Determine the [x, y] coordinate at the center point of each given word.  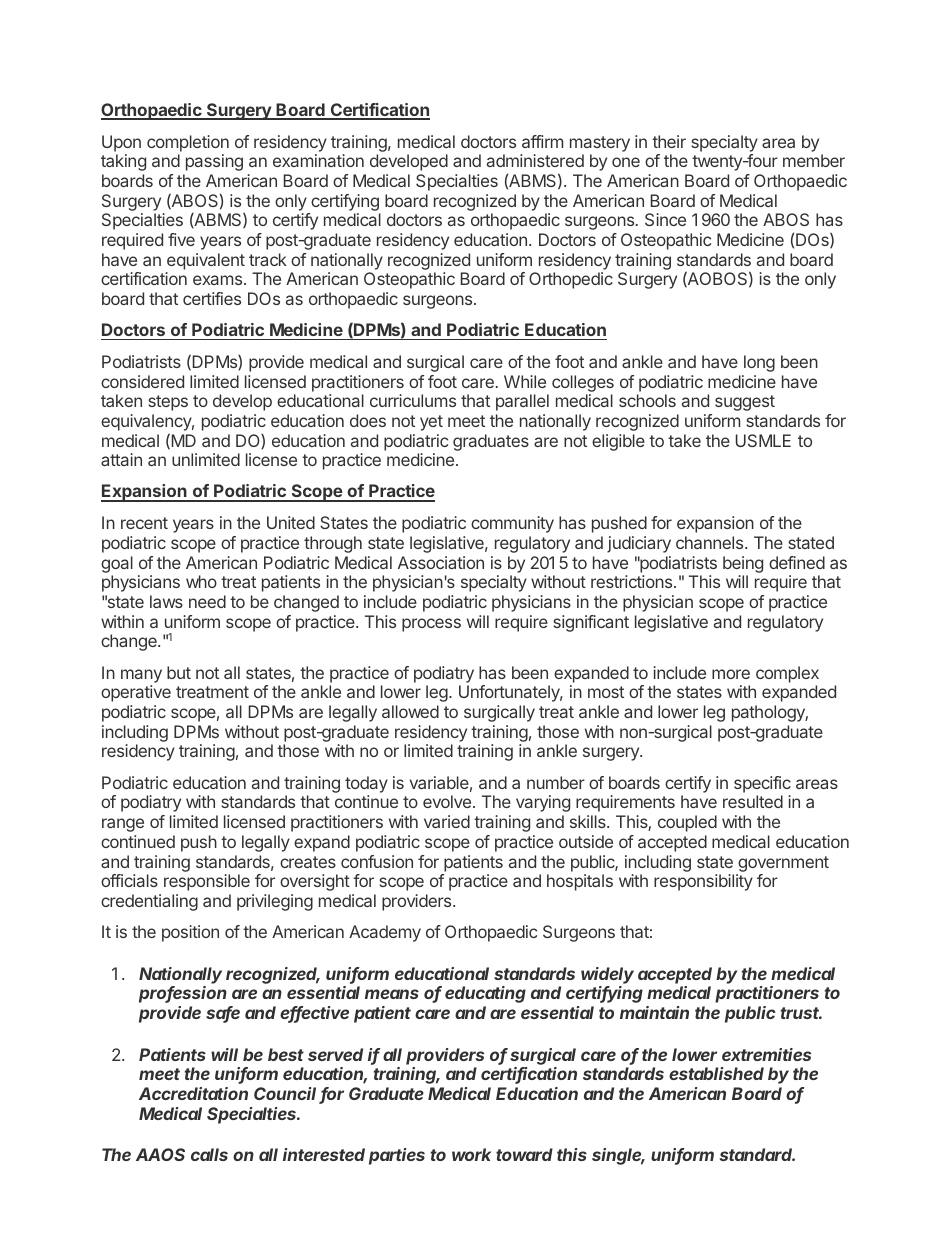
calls [209, 1154]
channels [711, 542]
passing [214, 162]
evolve [447, 801]
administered [535, 160]
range [123, 825]
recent [144, 523]
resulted [753, 801]
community [512, 524]
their [669, 141]
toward [524, 1154]
